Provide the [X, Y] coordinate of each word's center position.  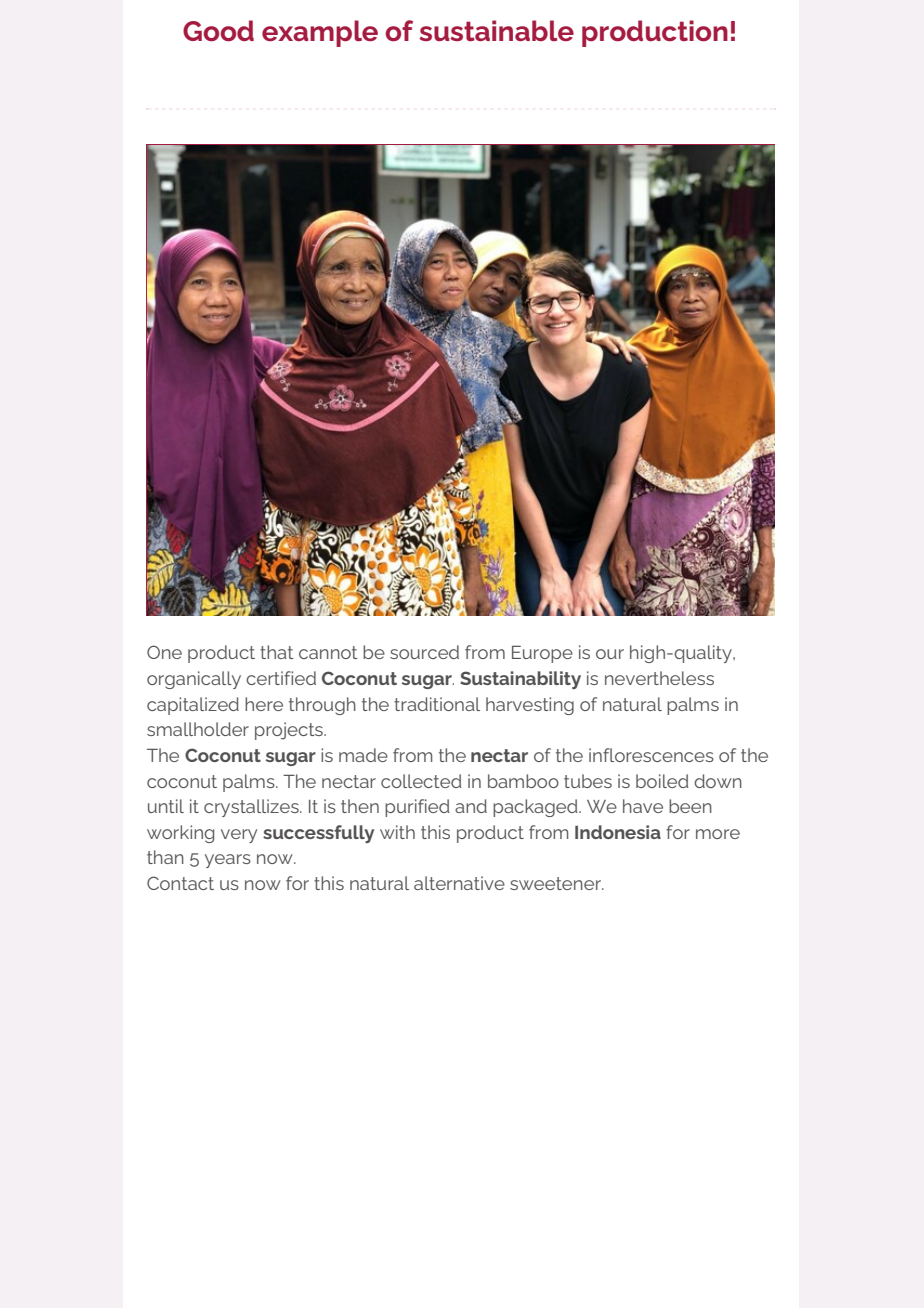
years [228, 861]
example [320, 33]
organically [194, 680]
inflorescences [651, 755]
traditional [437, 704]
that [277, 652]
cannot [328, 652]
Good [218, 31]
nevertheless [659, 678]
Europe [542, 654]
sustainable [496, 30]
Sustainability [520, 680]
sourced [424, 652]
